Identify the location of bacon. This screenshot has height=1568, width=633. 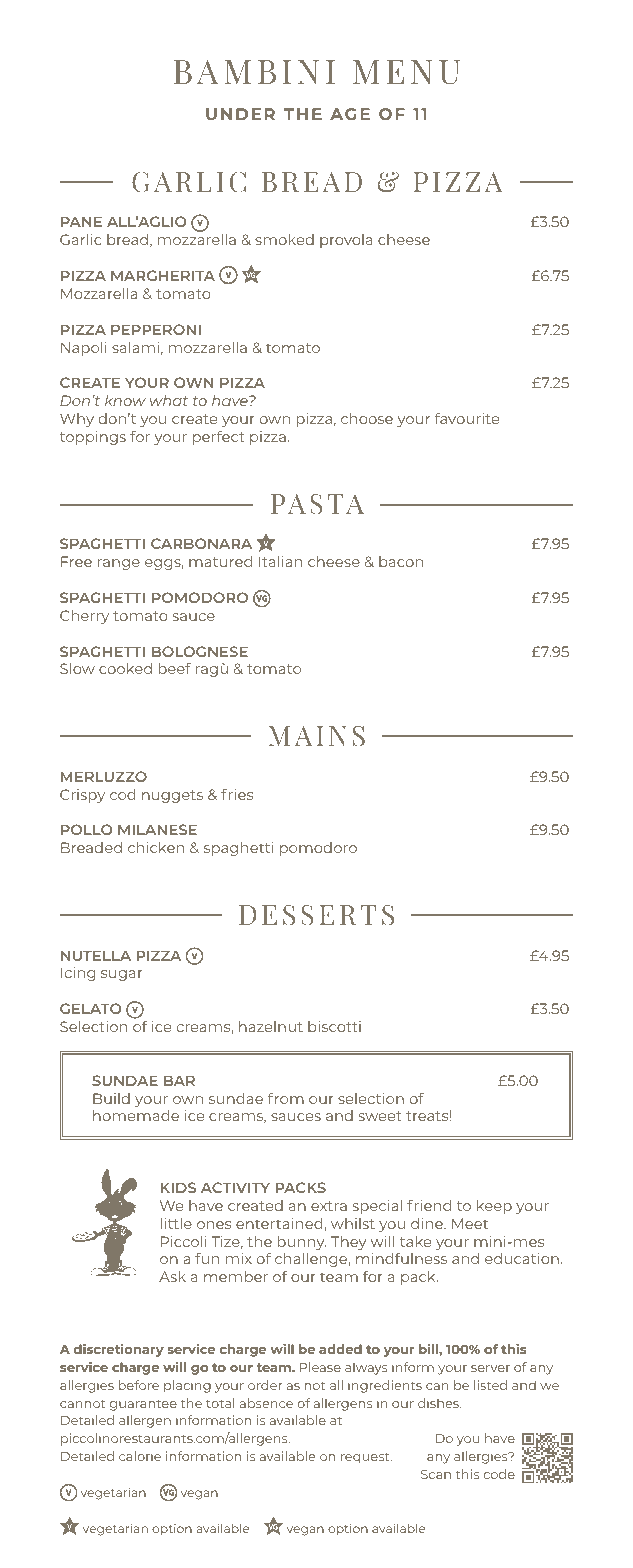
(401, 561).
